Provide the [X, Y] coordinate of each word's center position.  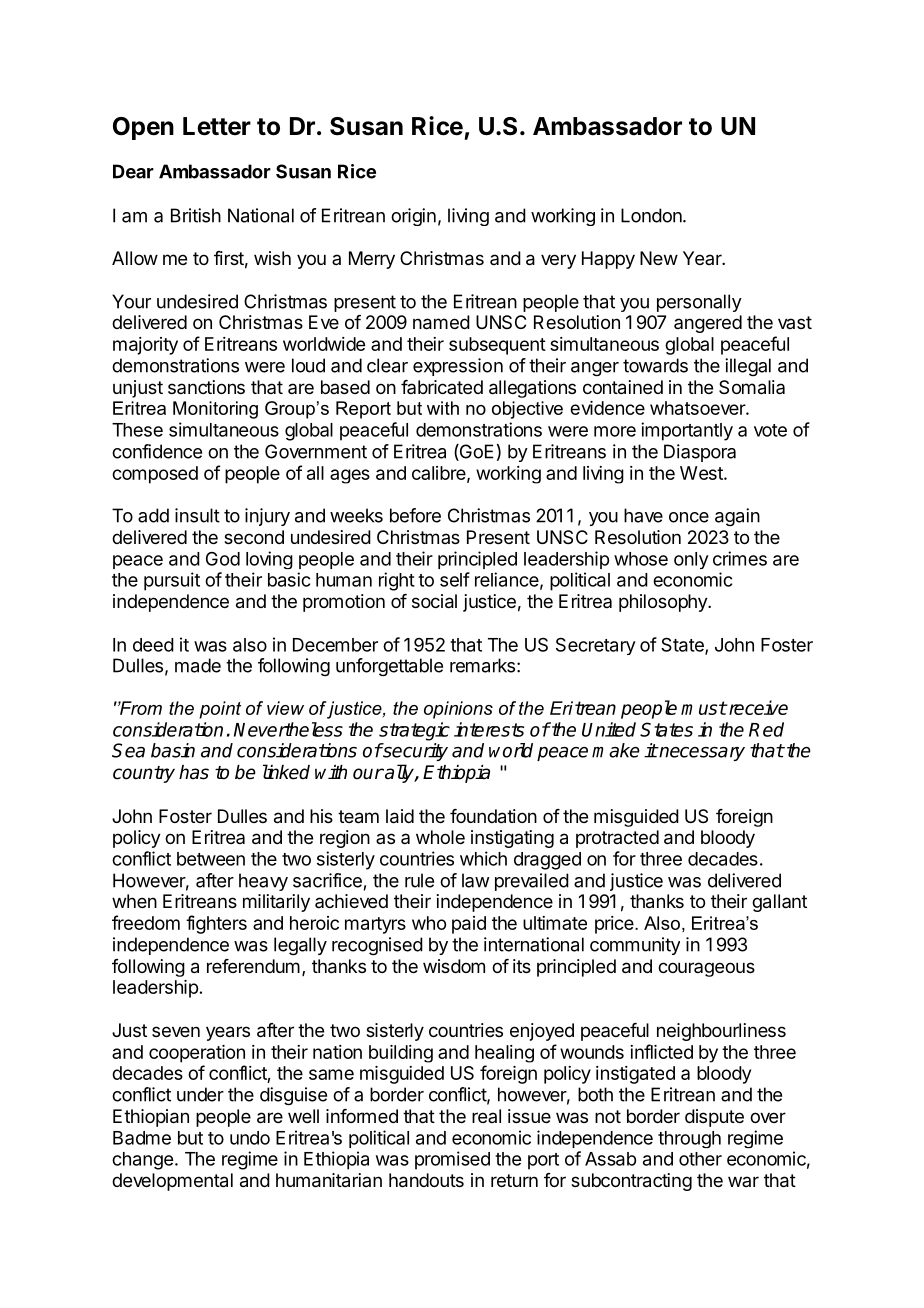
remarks [482, 665]
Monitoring [215, 410]
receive [757, 707]
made [198, 665]
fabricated [442, 387]
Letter [217, 126]
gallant [779, 903]
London [652, 215]
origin [413, 217]
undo [250, 1138]
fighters [216, 924]
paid [469, 925]
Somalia [752, 387]
